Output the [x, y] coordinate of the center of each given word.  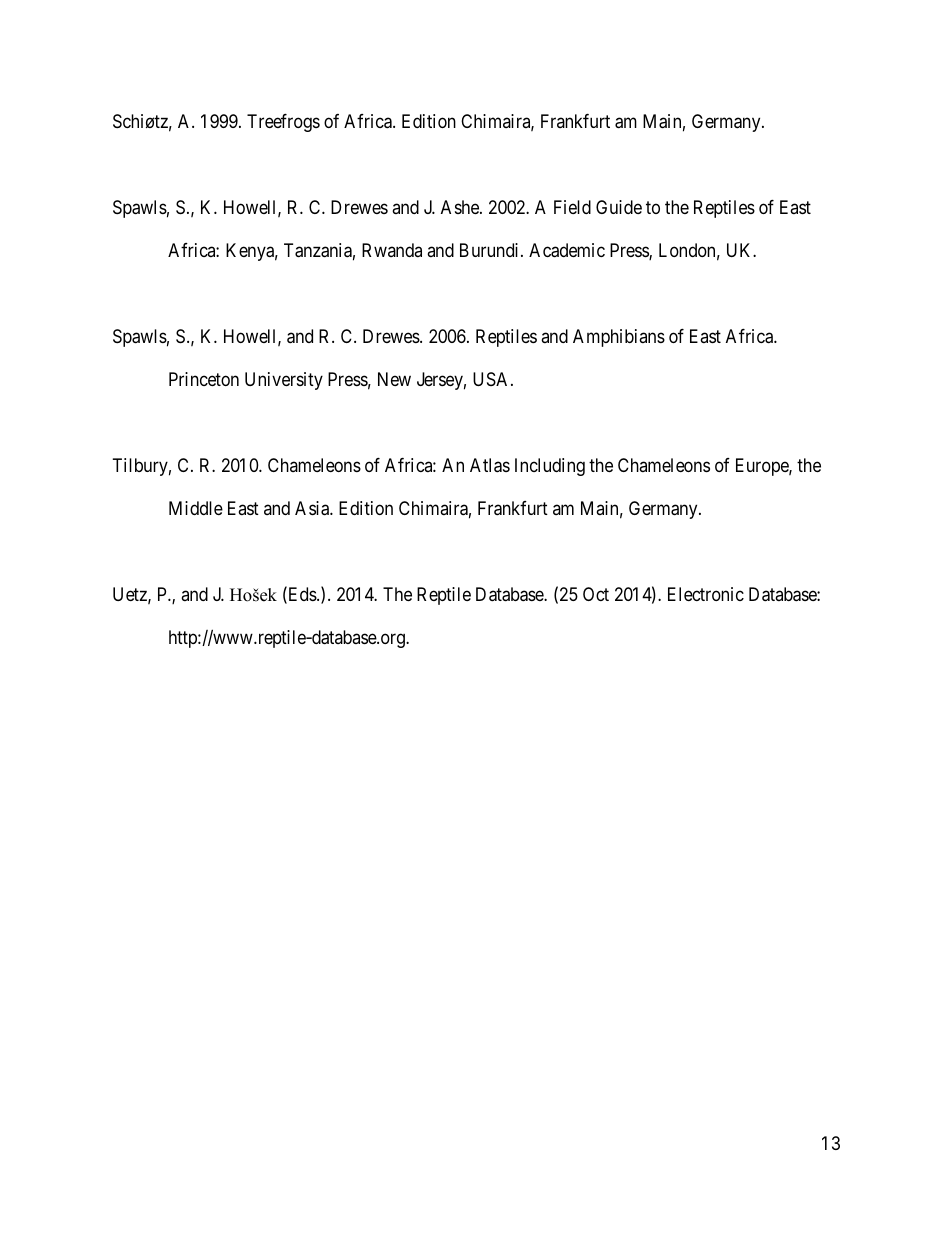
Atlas [490, 465]
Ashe [461, 207]
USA [492, 379]
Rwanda [392, 250]
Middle [196, 508]
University [284, 381]
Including [550, 467]
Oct [596, 594]
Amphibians [619, 338]
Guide [619, 207]
